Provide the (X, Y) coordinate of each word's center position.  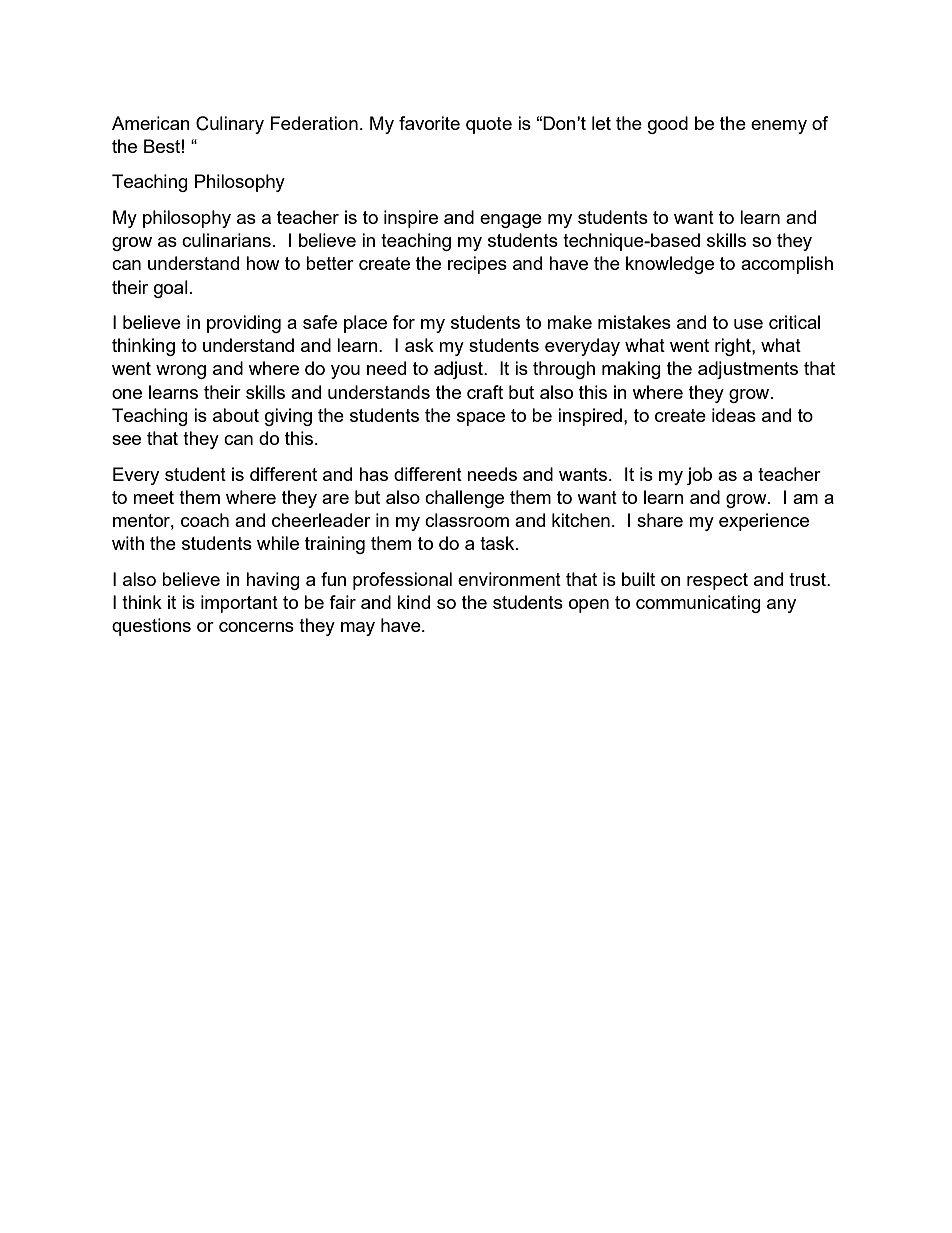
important (239, 604)
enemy (779, 127)
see (126, 440)
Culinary (230, 125)
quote (489, 125)
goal (171, 289)
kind (413, 602)
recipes (477, 265)
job (699, 476)
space (481, 419)
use (748, 324)
